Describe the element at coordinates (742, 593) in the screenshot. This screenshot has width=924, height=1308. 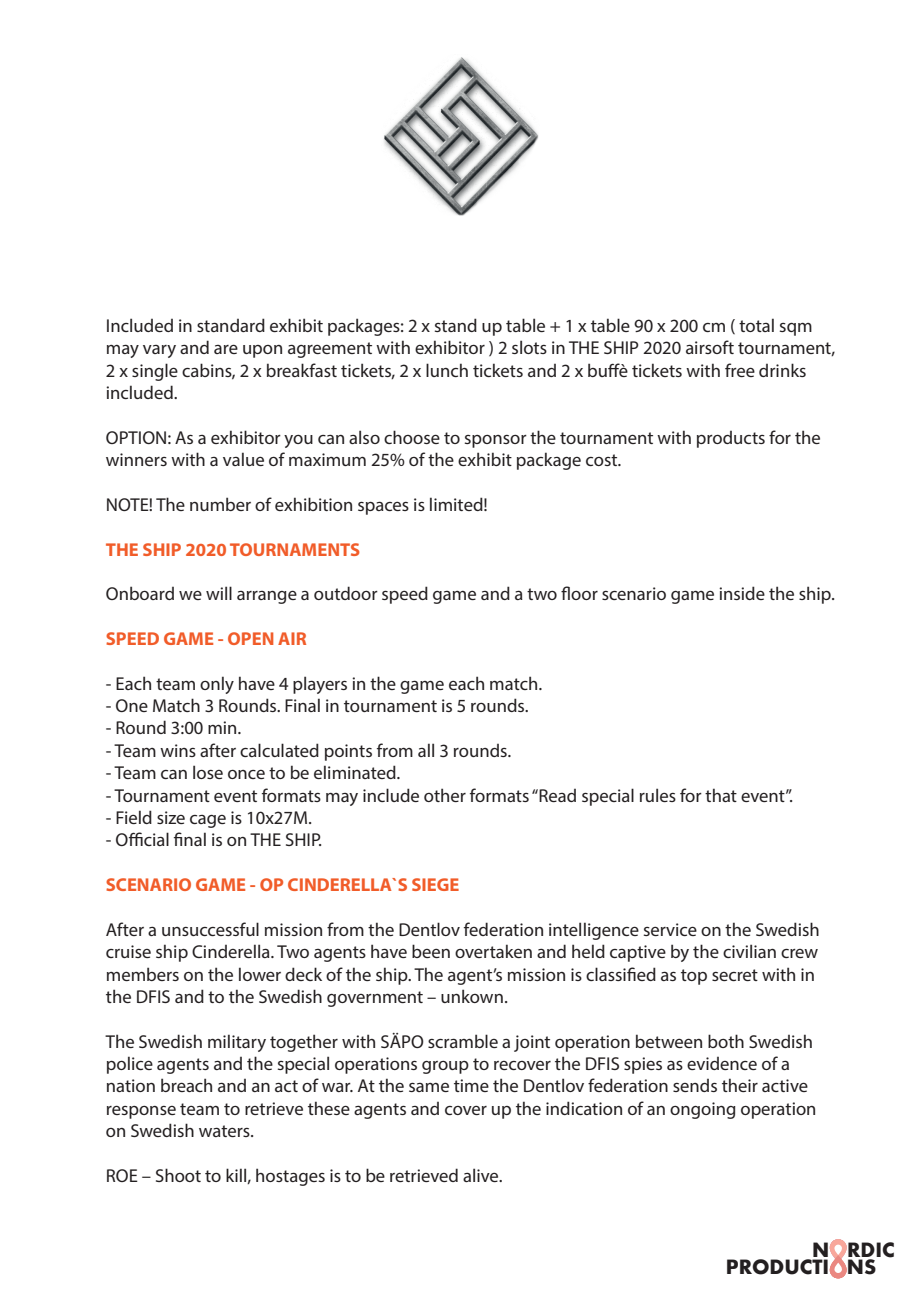
I see `inside` at that location.
